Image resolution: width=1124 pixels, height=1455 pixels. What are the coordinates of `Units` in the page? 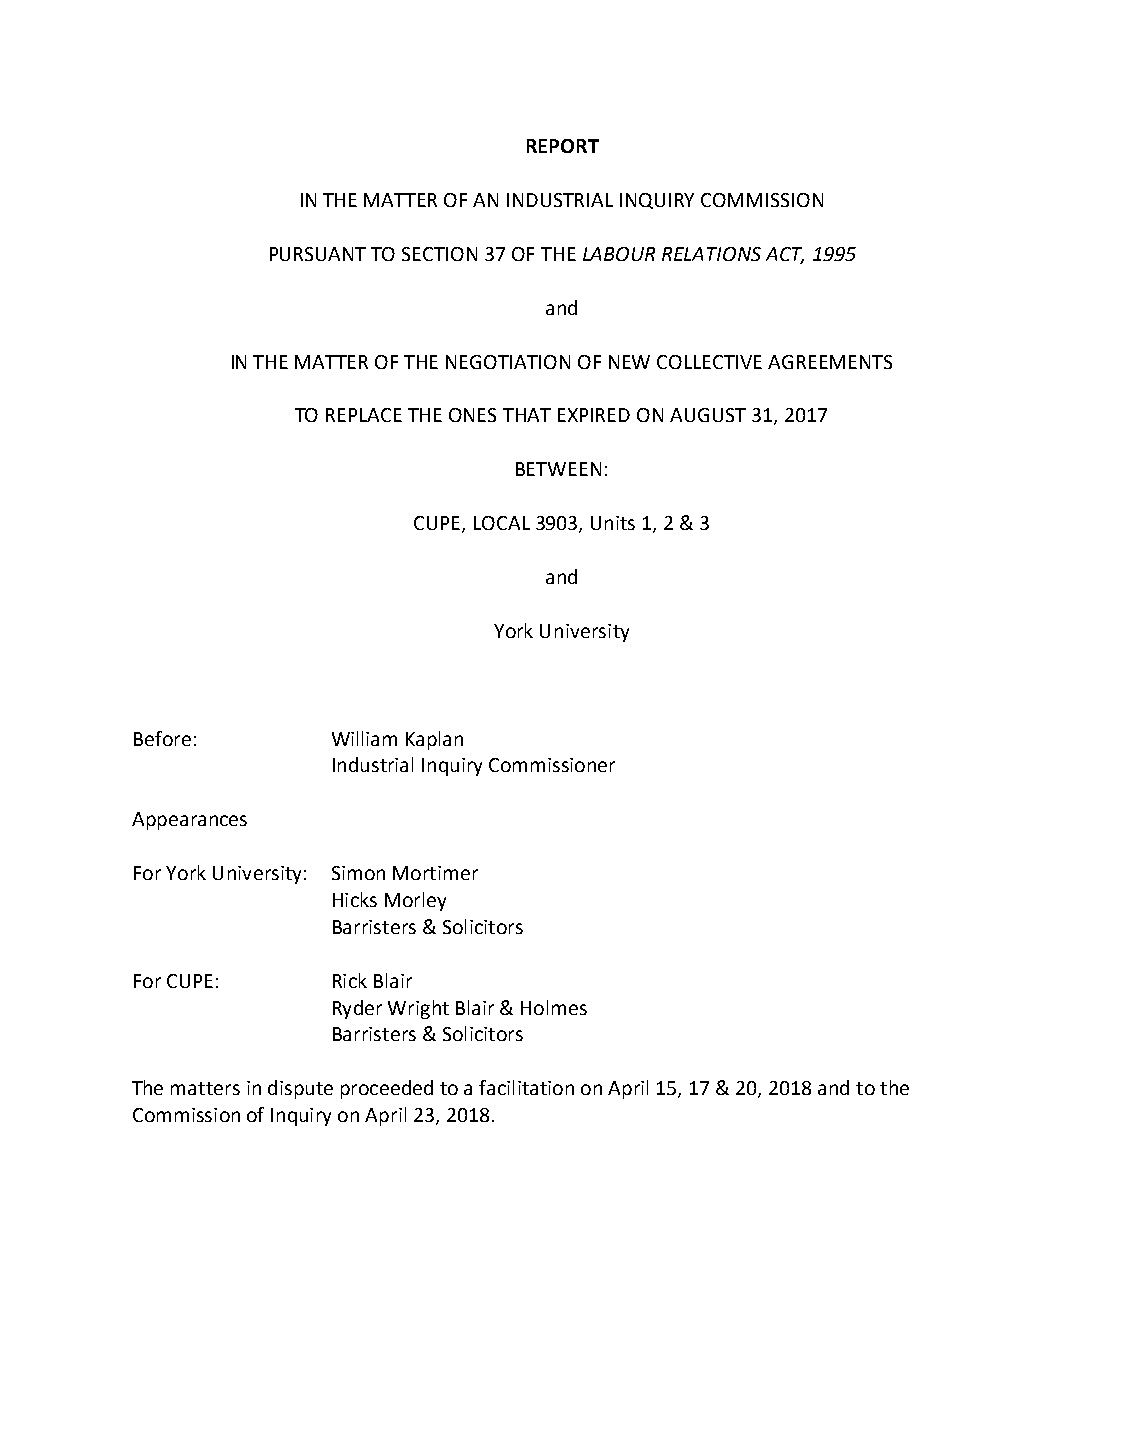 It's located at (613, 523).
